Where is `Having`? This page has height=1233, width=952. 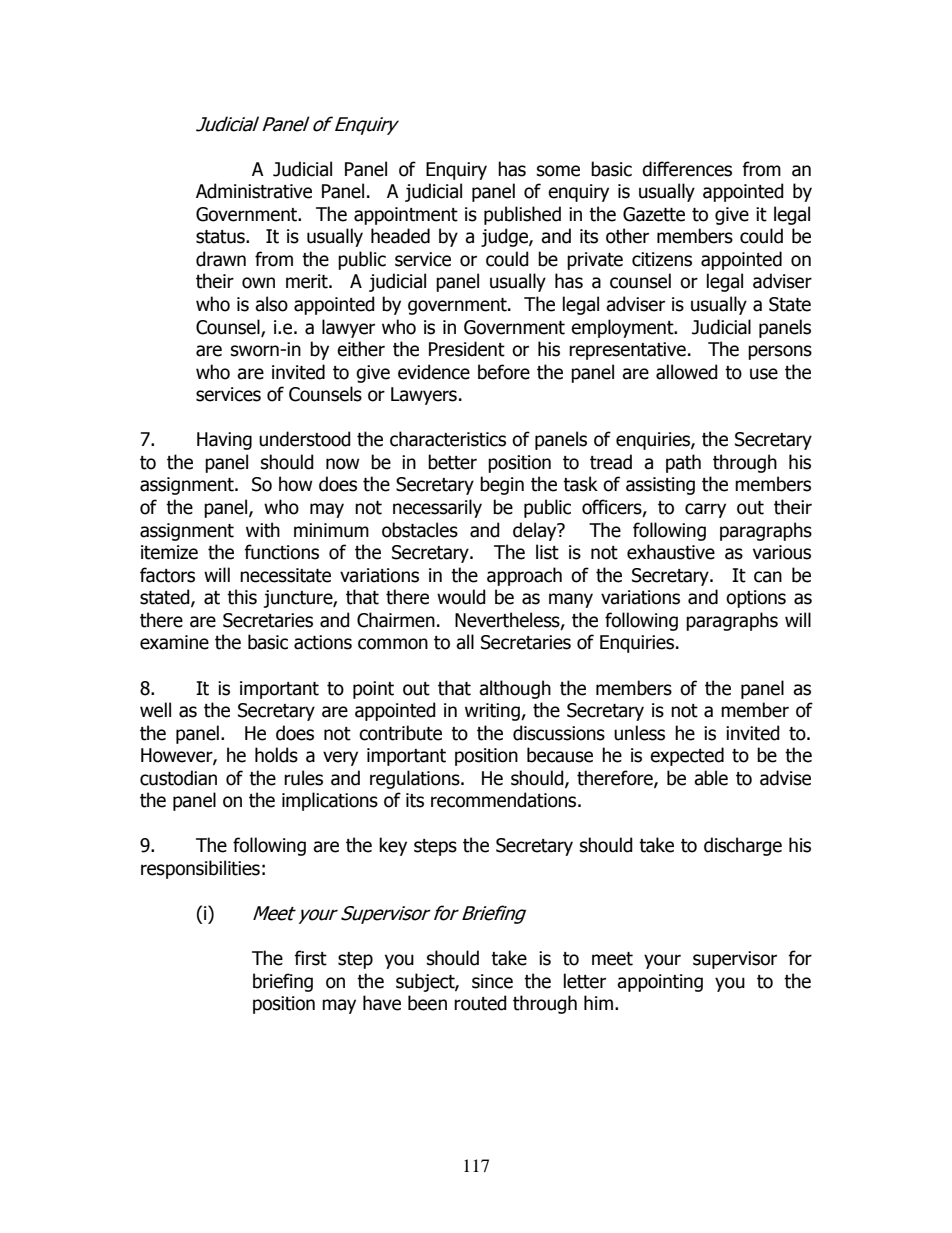
Having is located at coordinates (224, 441).
